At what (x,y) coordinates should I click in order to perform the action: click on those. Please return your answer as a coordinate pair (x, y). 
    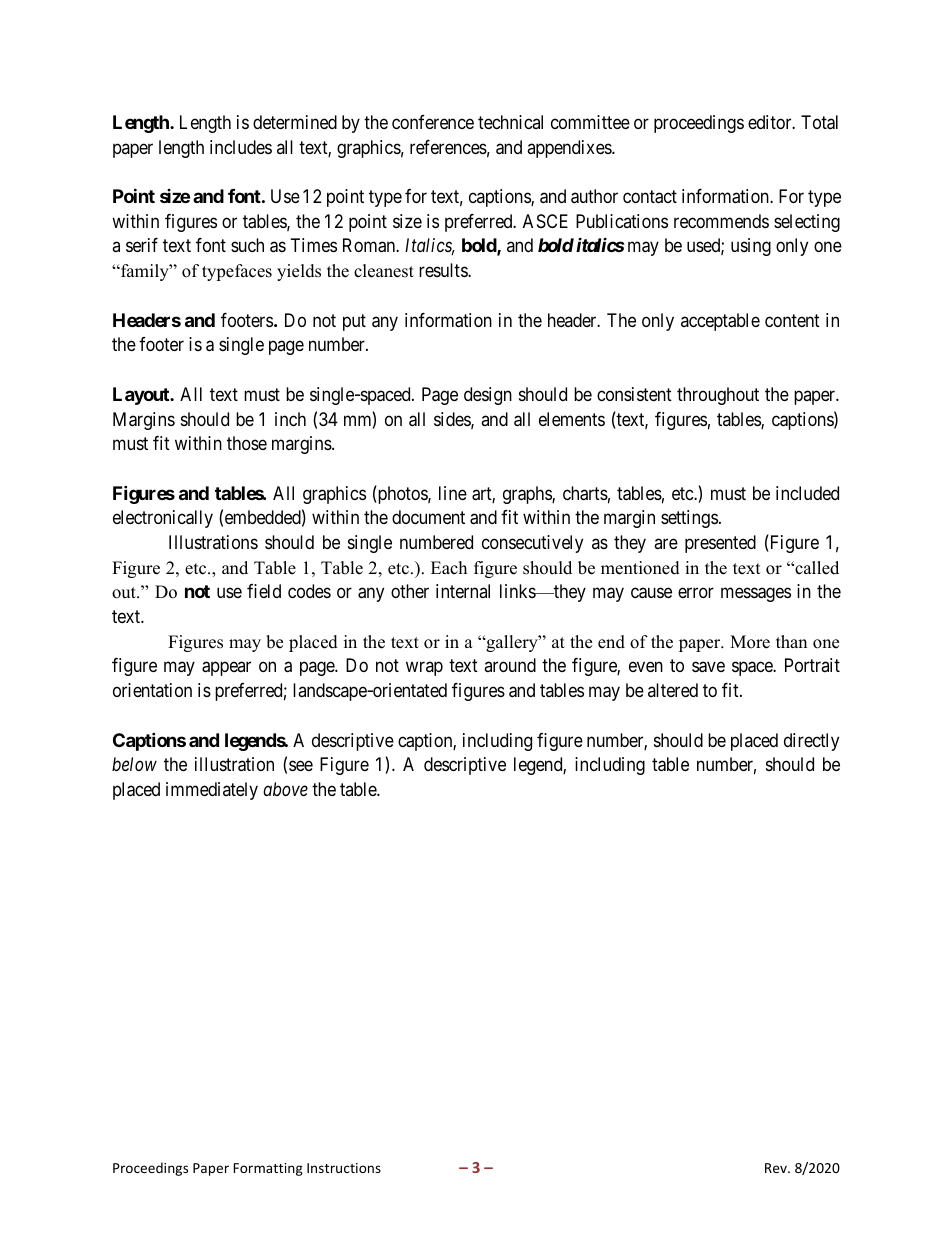
    Looking at the image, I should click on (247, 443).
